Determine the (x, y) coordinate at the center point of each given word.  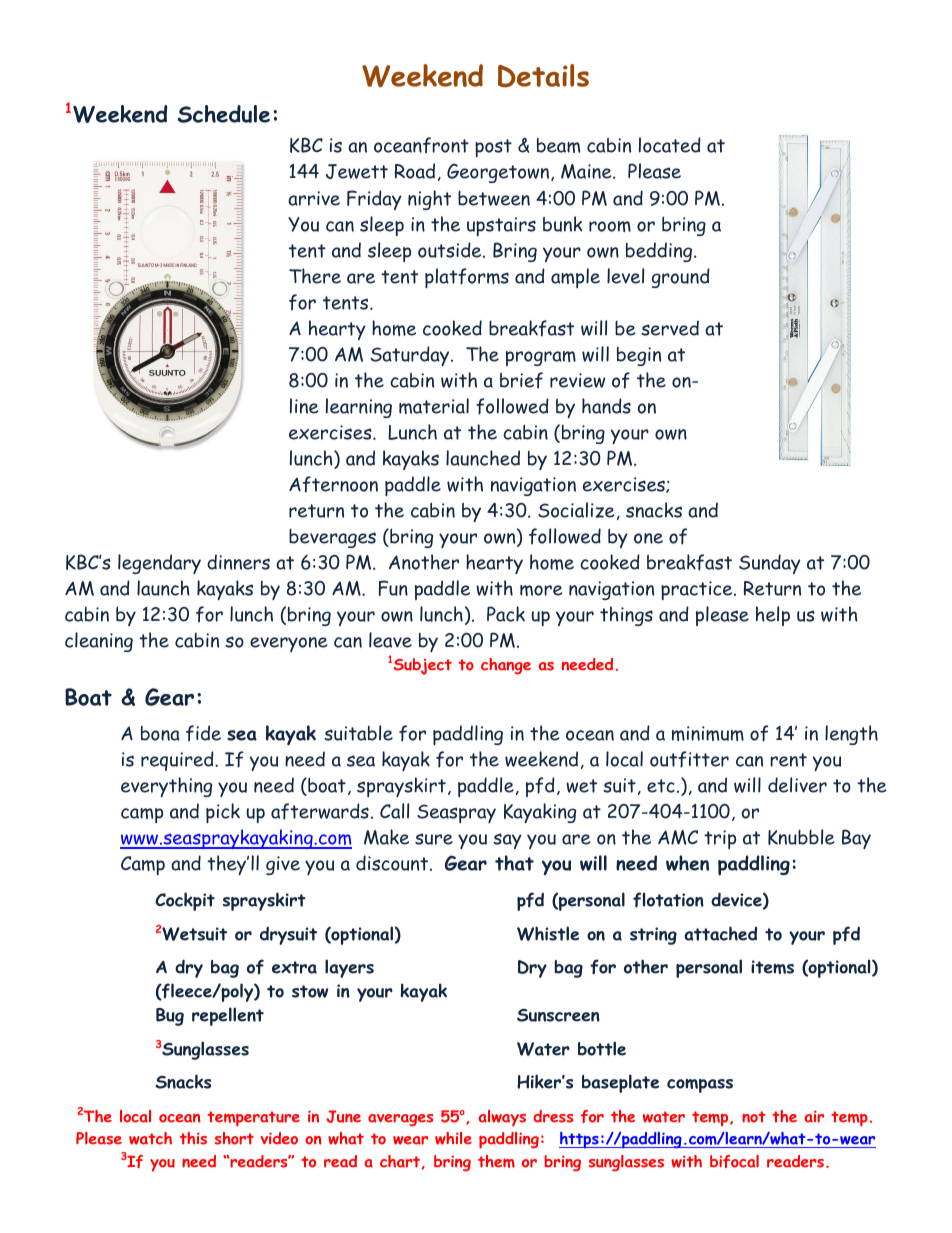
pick (223, 813)
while (453, 1138)
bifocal (734, 1161)
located (670, 145)
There (315, 276)
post (493, 148)
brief (521, 380)
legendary (159, 564)
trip (720, 839)
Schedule (224, 114)
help (773, 616)
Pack (506, 614)
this (193, 1138)
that (514, 863)
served (670, 328)
